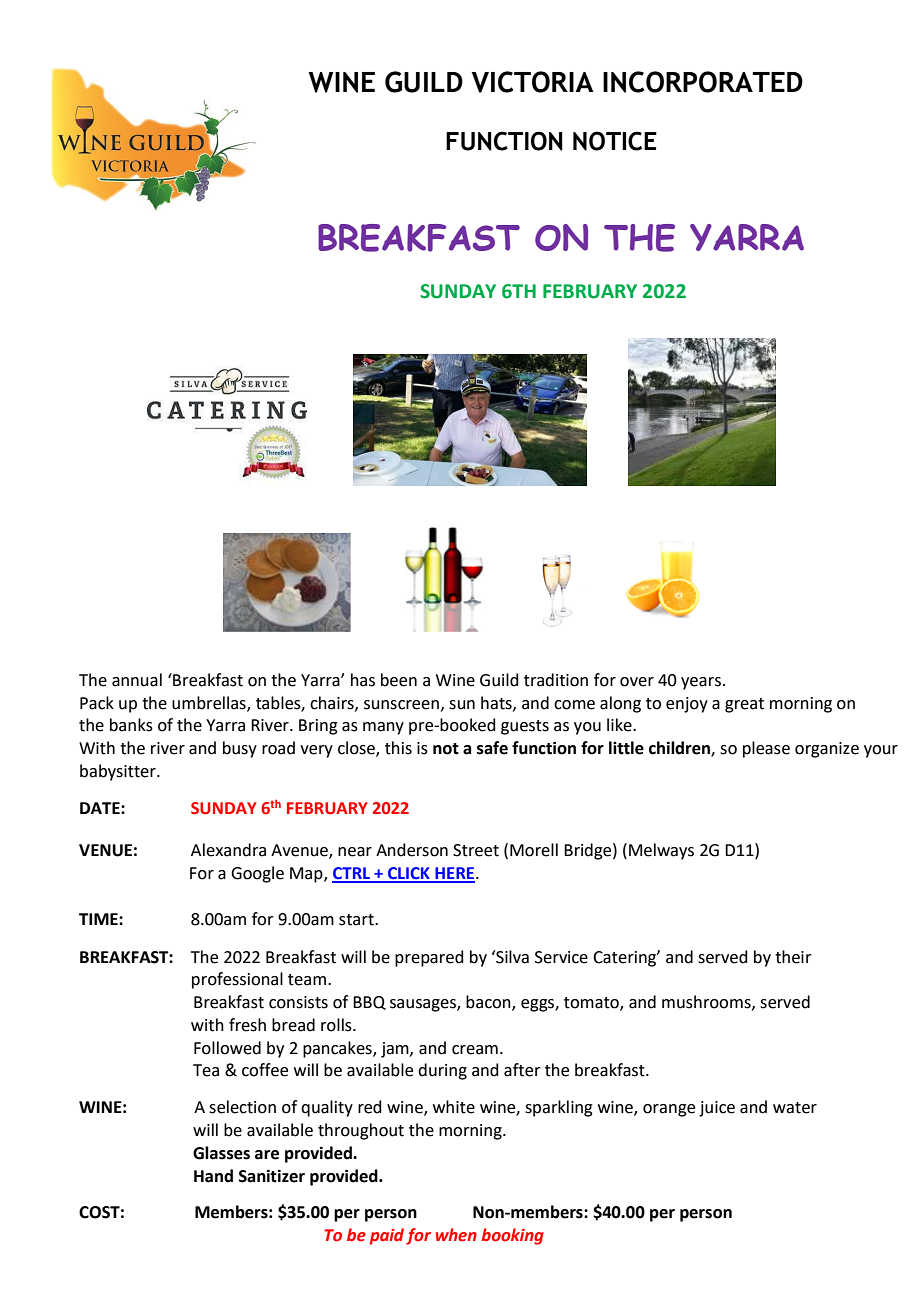 The width and height of the screenshot is (924, 1307). What do you see at coordinates (497, 703) in the screenshot?
I see `hats` at bounding box center [497, 703].
